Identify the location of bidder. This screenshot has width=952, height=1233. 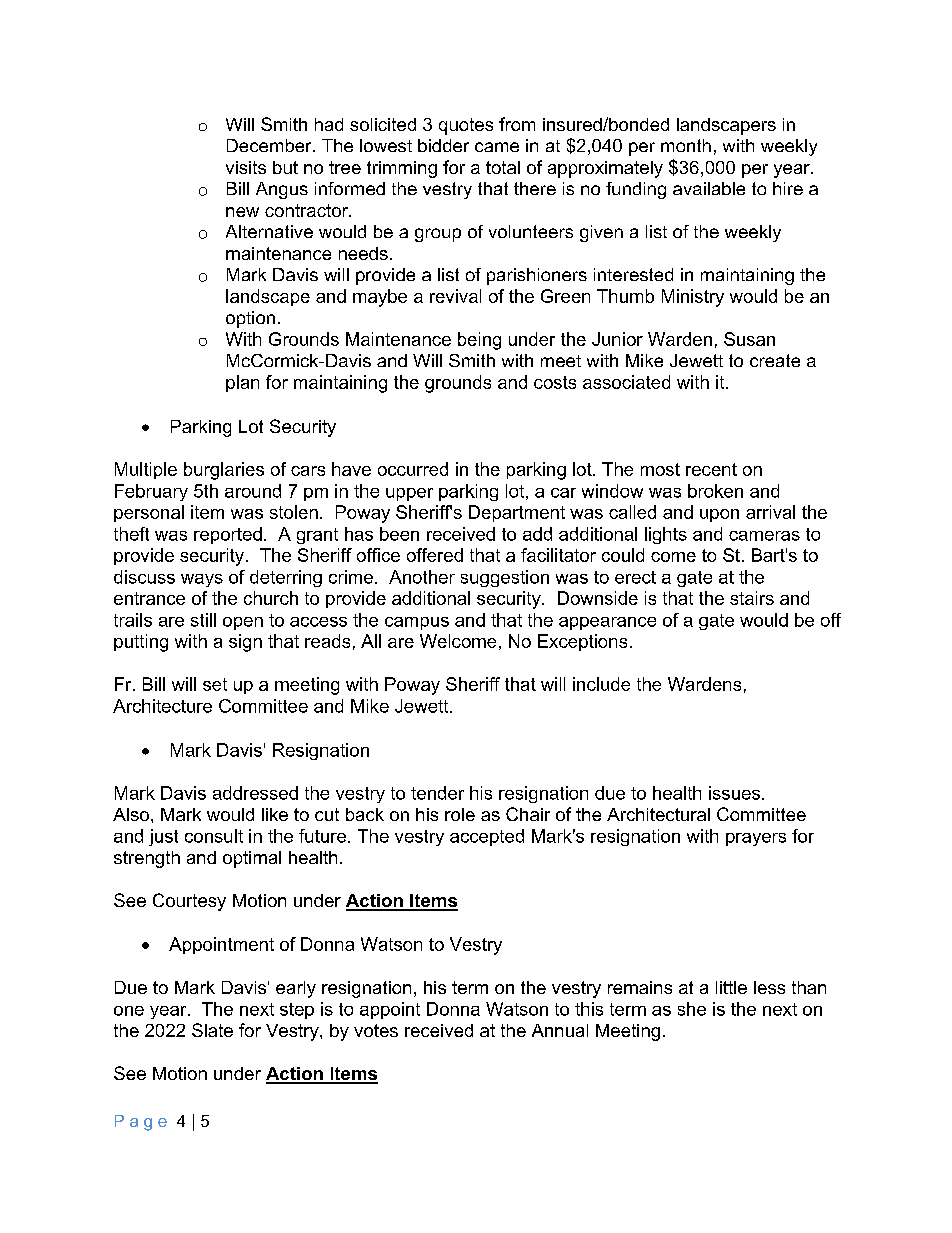
(443, 145).
